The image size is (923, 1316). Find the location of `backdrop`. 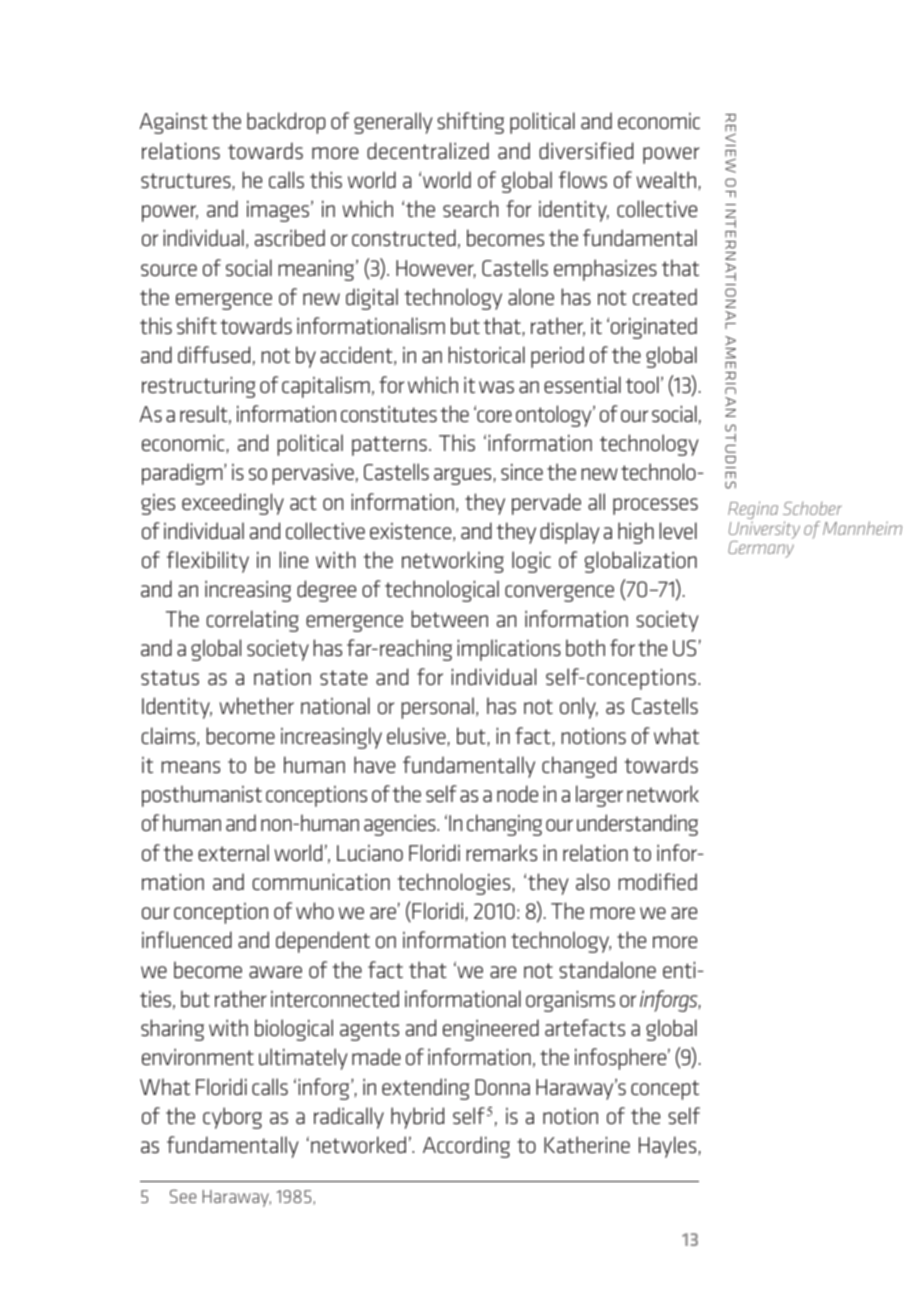

backdrop is located at coordinates (286, 123).
